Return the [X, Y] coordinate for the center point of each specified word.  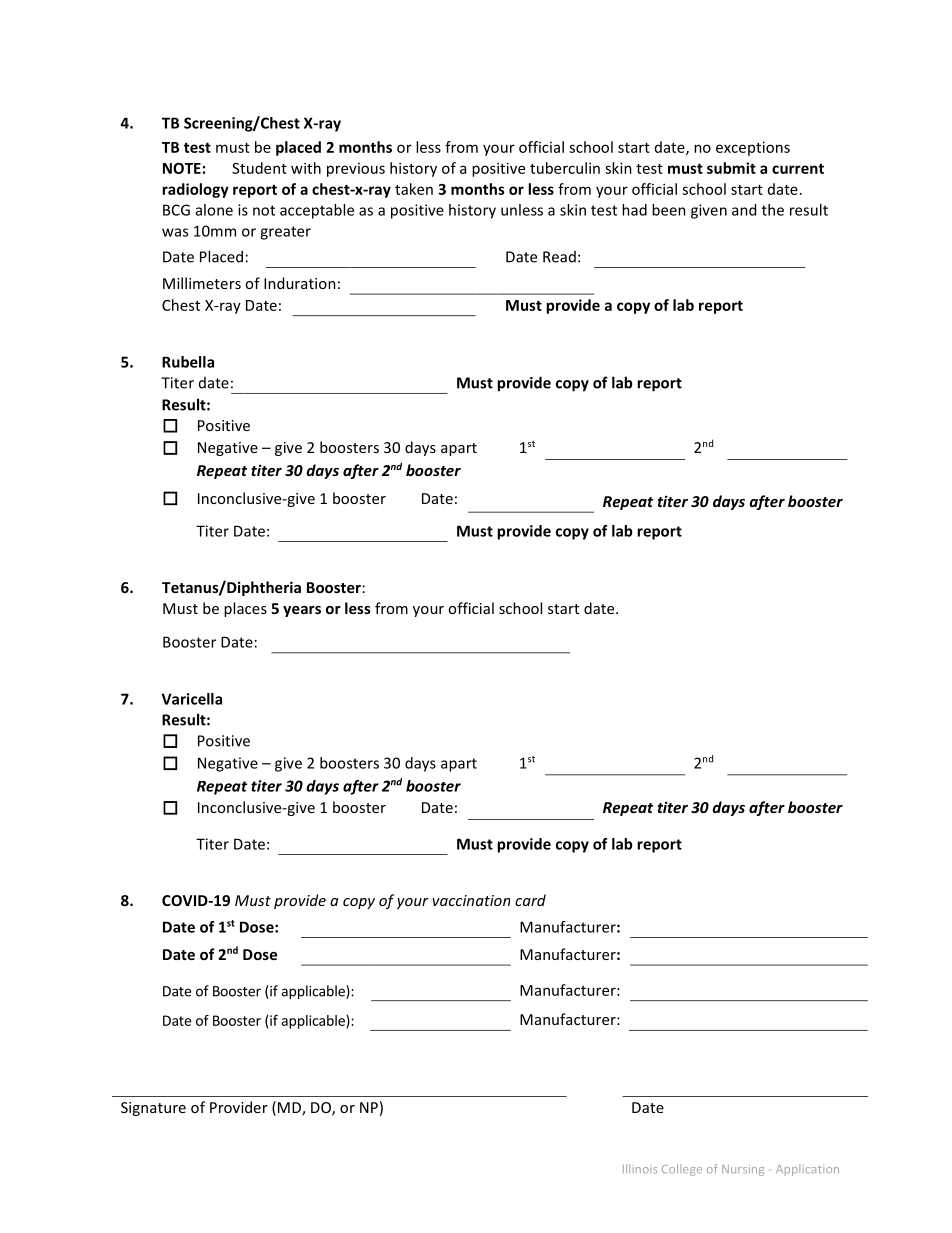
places [245, 609]
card [530, 900]
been [669, 210]
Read [559, 257]
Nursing [743, 1170]
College [682, 1170]
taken [414, 189]
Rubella [188, 362]
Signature [153, 1109]
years [302, 611]
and [744, 210]
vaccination [471, 900]
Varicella [192, 699]
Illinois [640, 1169]
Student [259, 168]
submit [731, 168]
